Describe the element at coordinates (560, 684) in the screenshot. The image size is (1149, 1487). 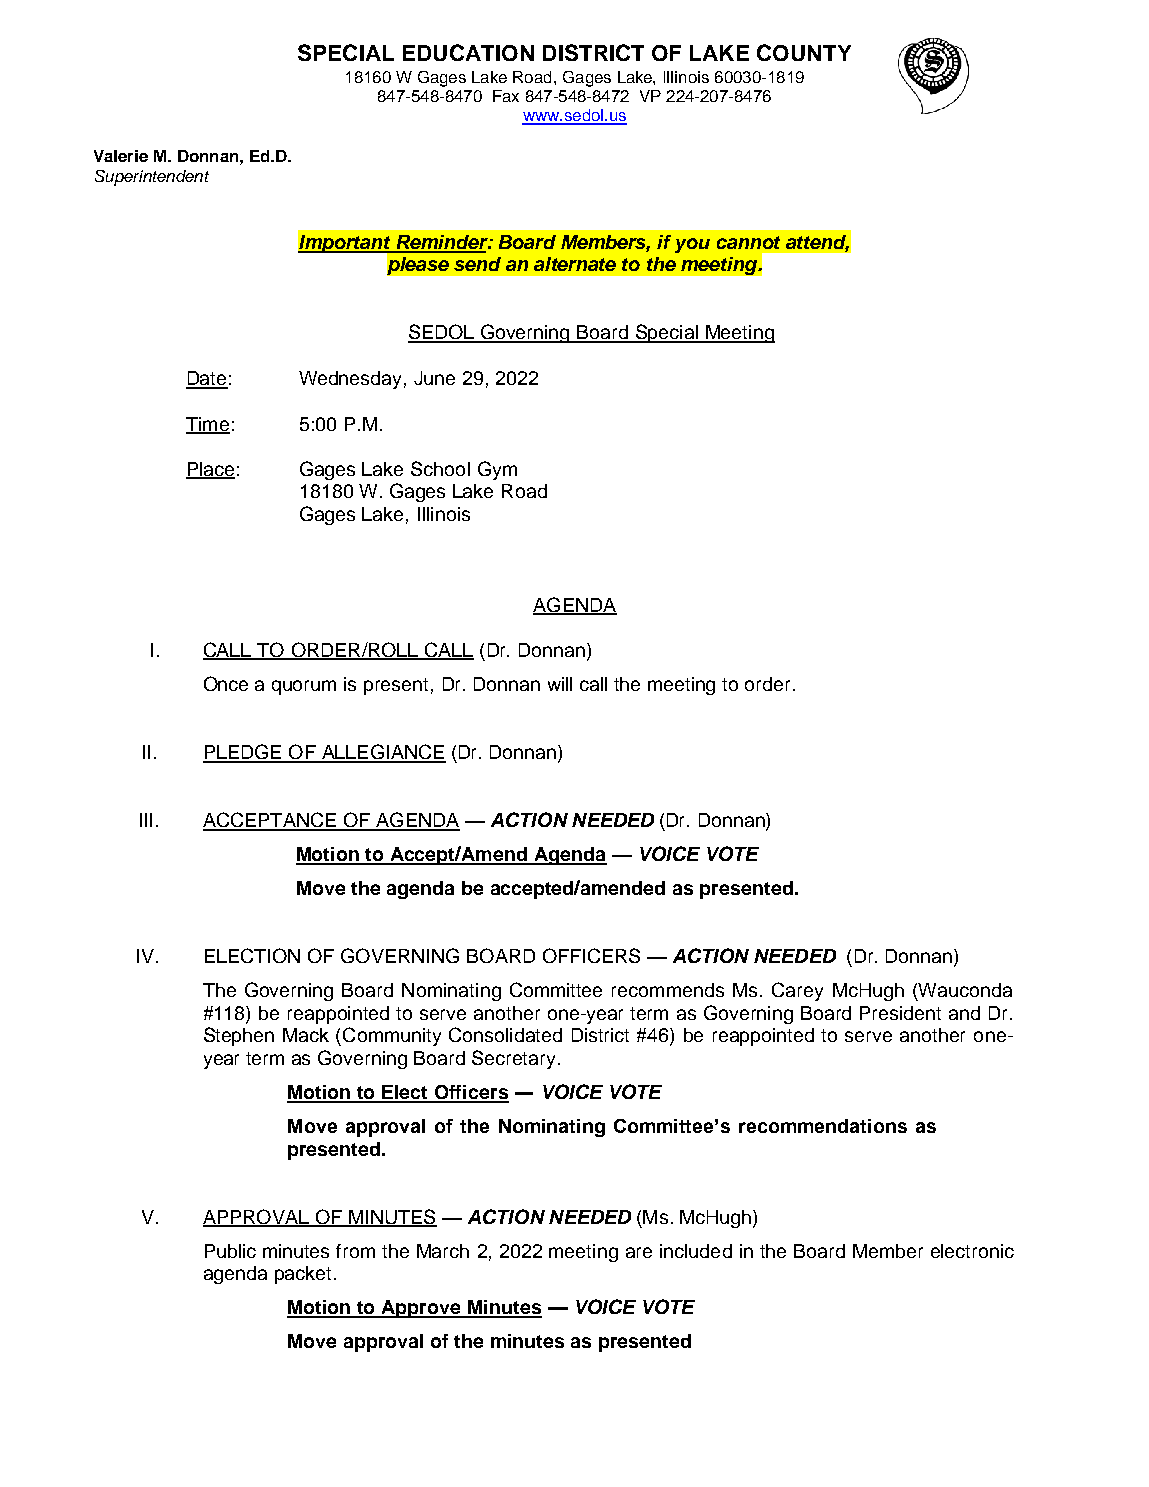
I see `will` at that location.
